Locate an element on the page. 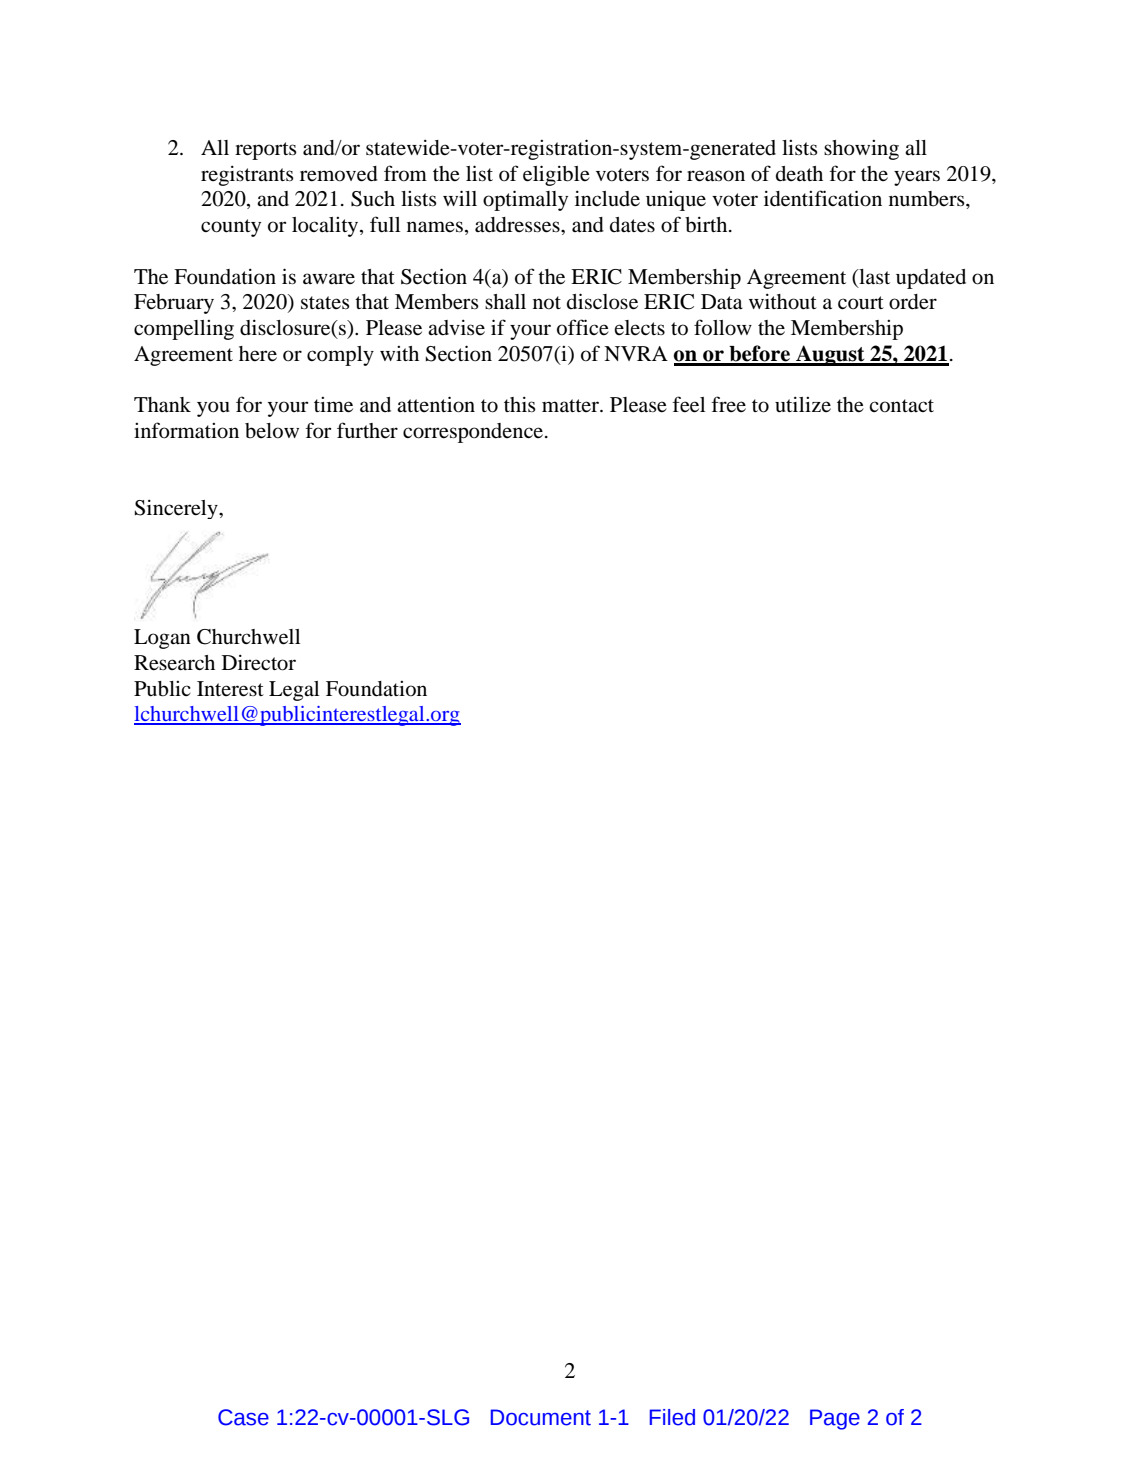  eligible is located at coordinates (556, 175).
